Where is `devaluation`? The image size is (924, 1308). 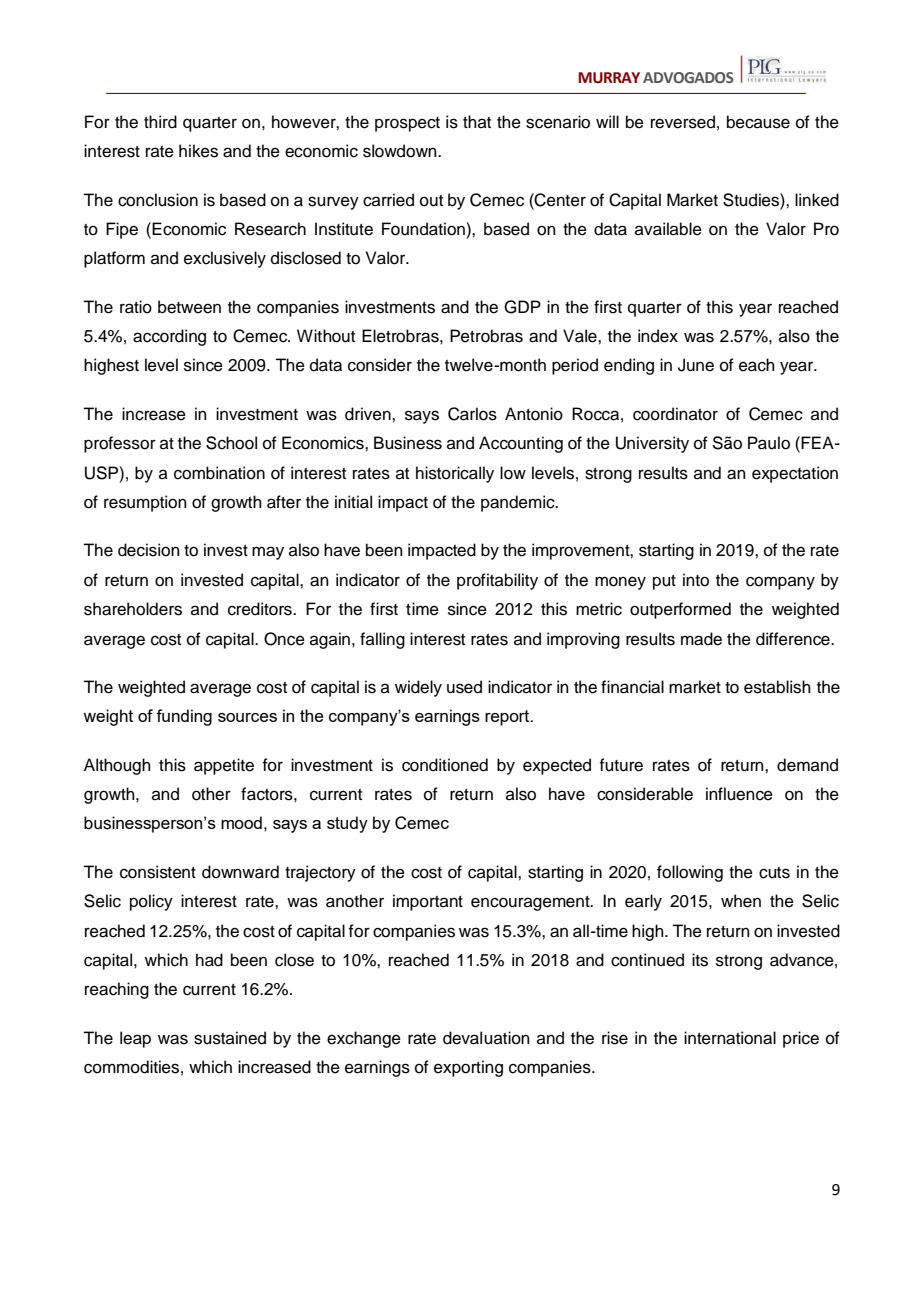 devaluation is located at coordinates (486, 1038).
